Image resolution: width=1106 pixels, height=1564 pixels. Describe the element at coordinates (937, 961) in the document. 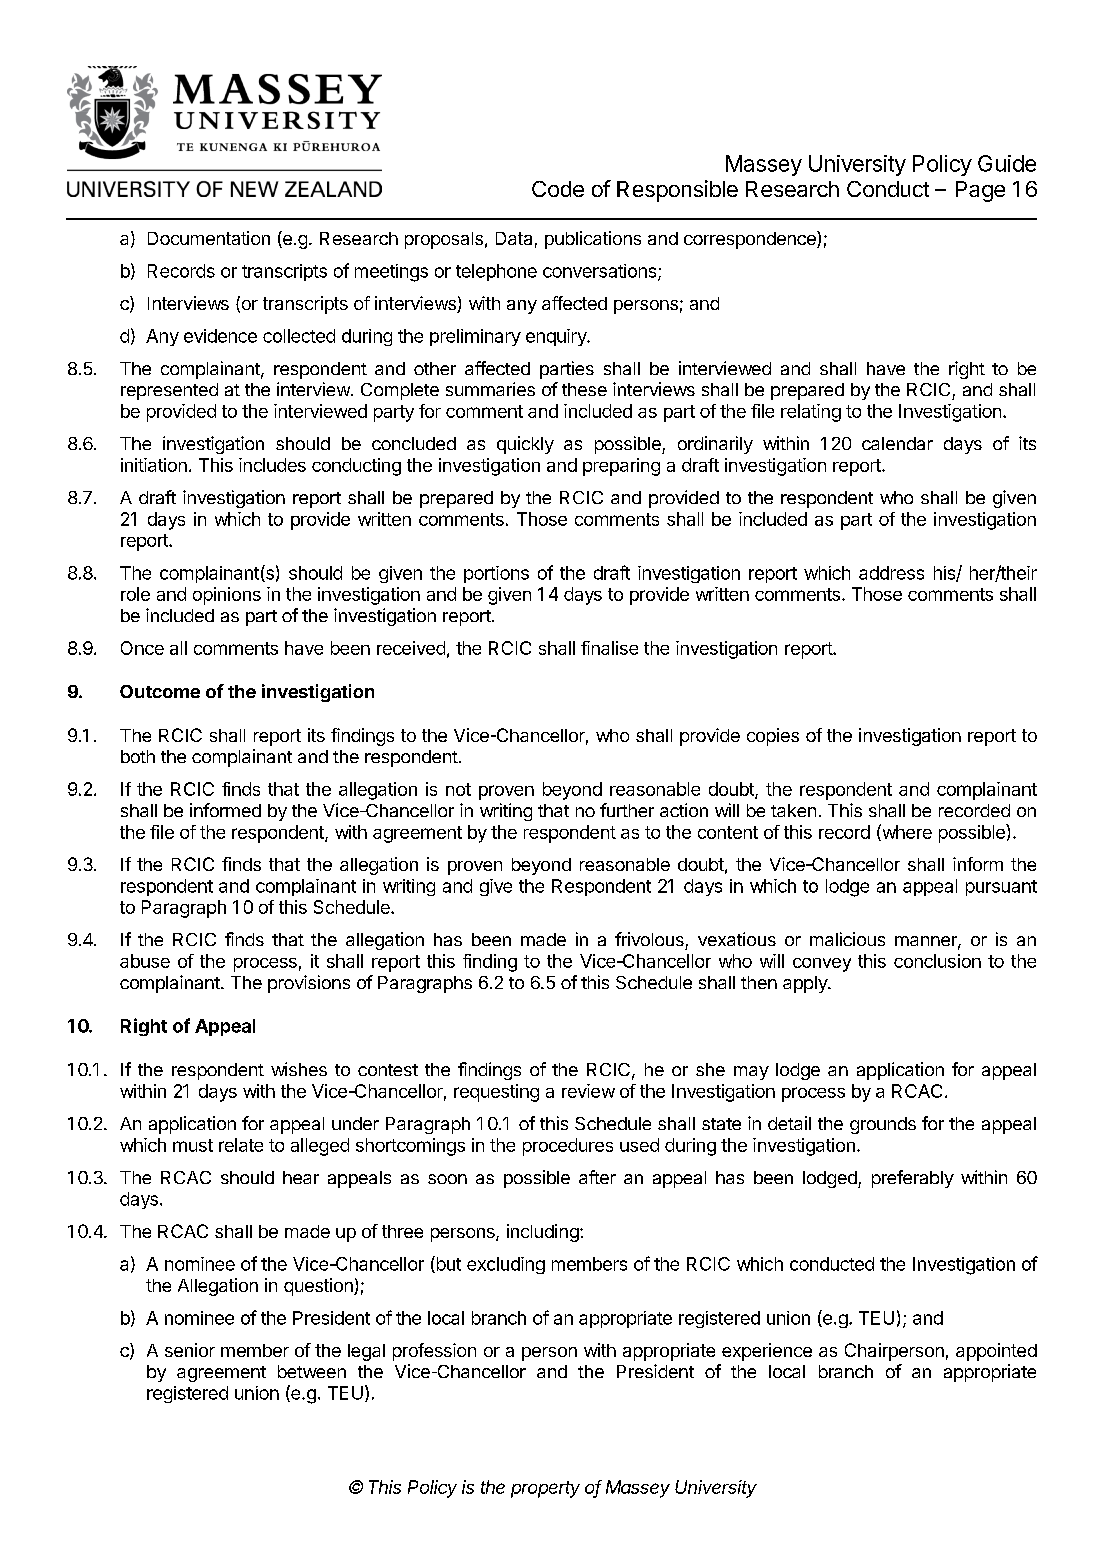

I see `conclusion` at that location.
